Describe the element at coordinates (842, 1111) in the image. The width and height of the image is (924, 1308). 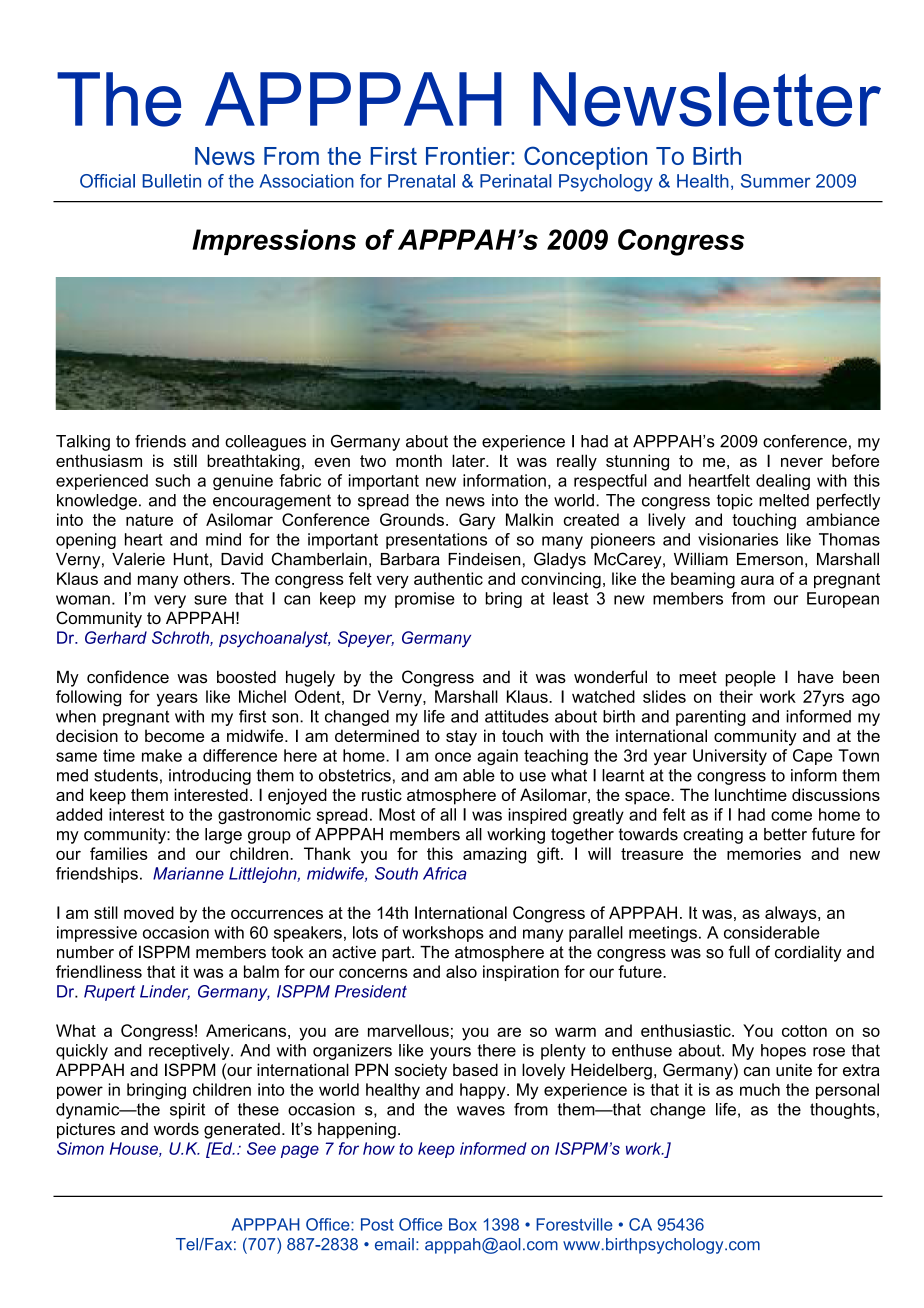
I see `thoughts` at that location.
